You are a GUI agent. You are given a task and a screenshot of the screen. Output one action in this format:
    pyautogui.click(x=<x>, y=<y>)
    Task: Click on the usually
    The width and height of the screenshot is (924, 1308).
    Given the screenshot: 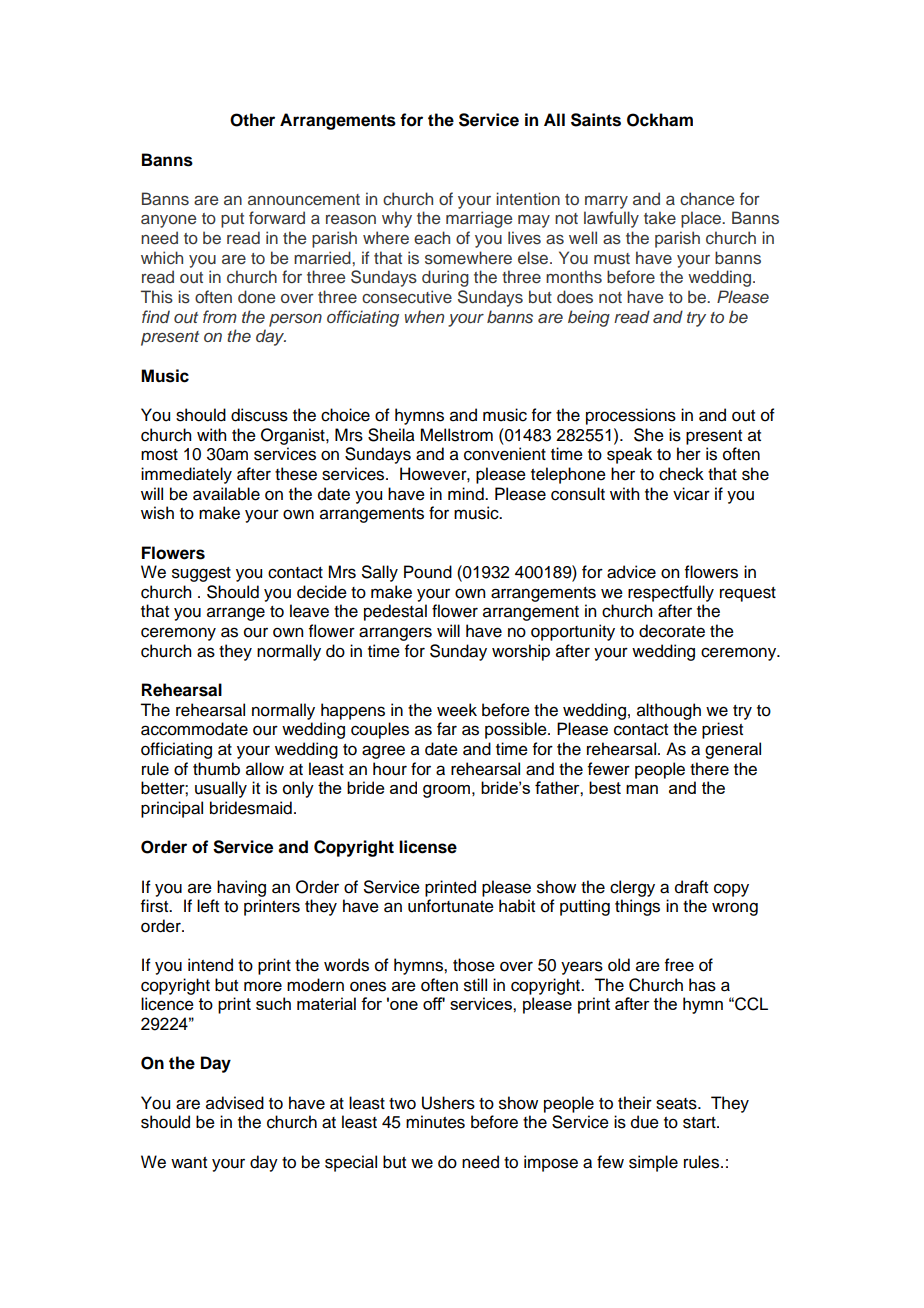 What is the action you would take?
    pyautogui.click(x=221, y=789)
